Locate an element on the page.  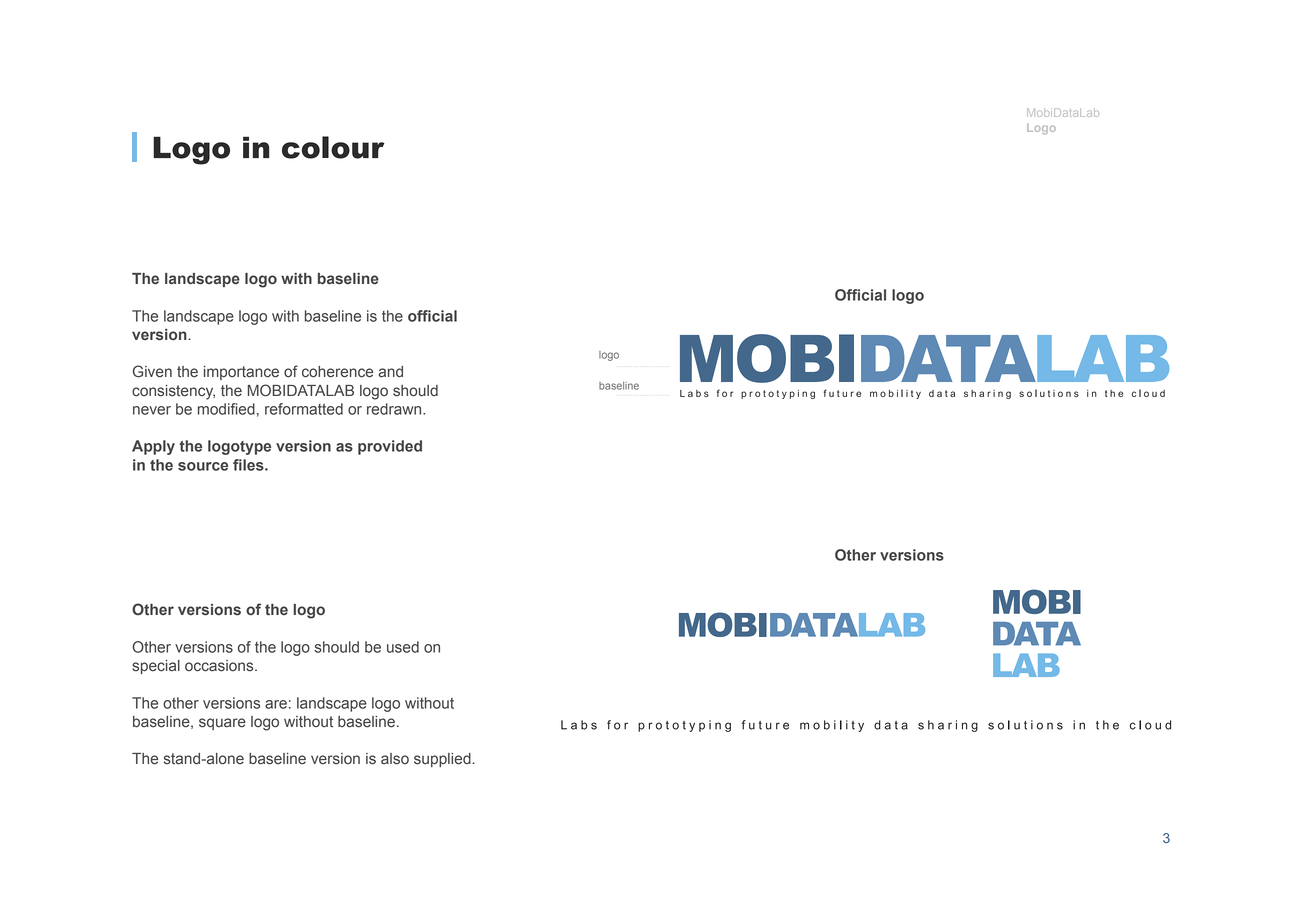
consistency is located at coordinates (173, 392).
